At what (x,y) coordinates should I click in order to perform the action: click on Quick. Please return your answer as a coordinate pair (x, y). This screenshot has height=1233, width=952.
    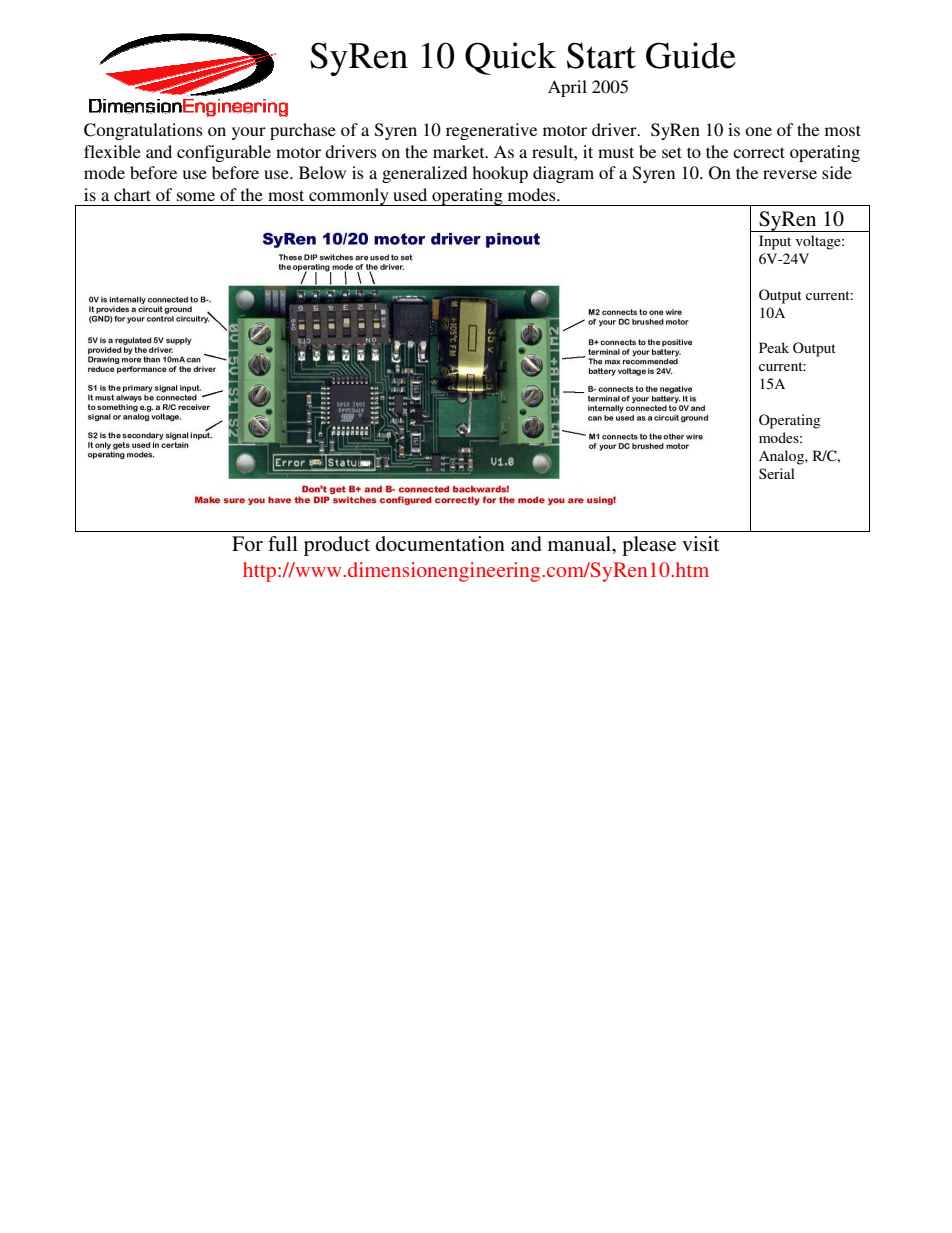
    Looking at the image, I should click on (510, 58).
